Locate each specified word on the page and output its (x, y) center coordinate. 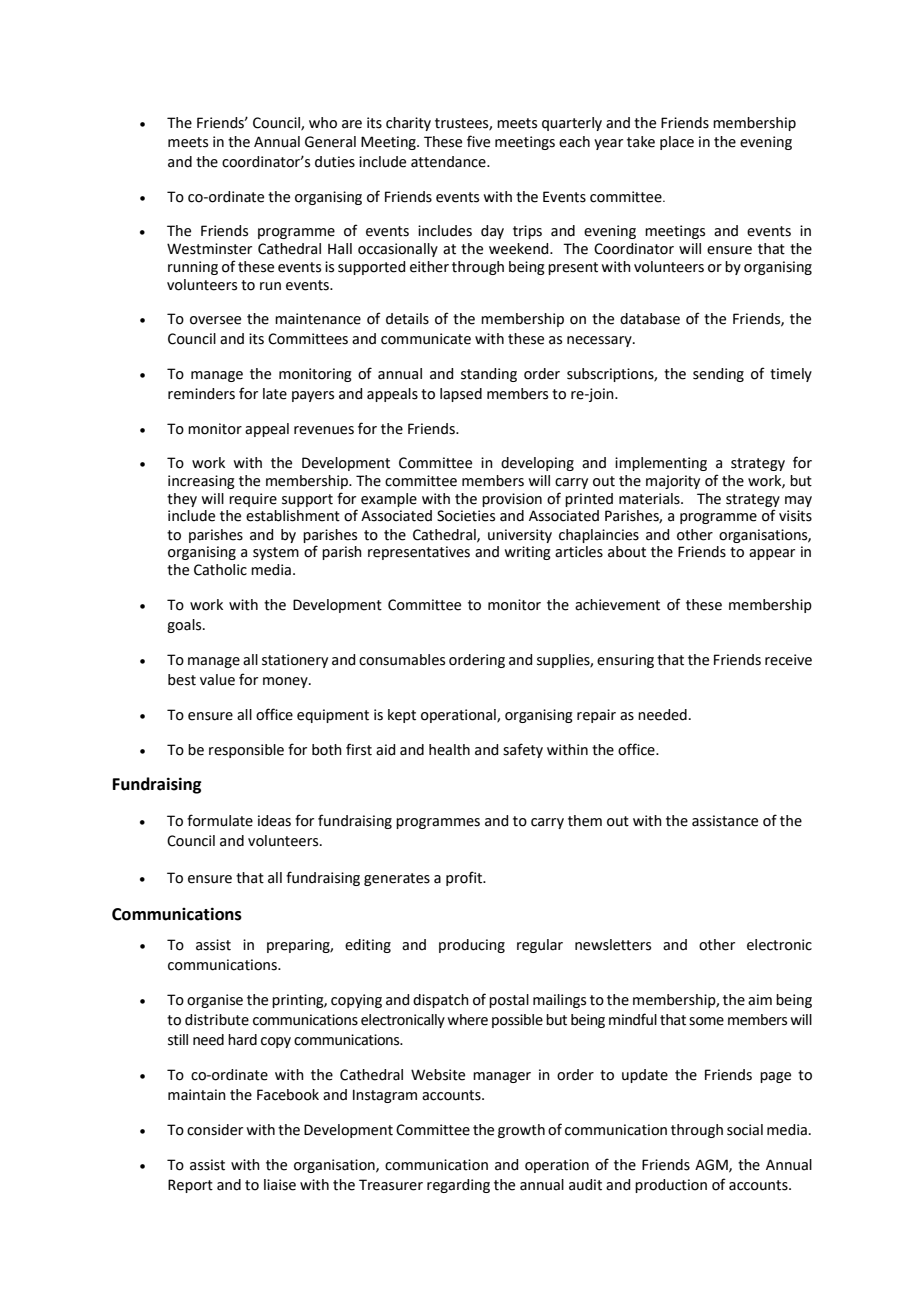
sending (718, 375)
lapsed (461, 395)
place (677, 143)
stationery (295, 661)
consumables (402, 660)
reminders (201, 394)
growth (521, 1131)
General (330, 142)
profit (465, 878)
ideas (274, 821)
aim (760, 1000)
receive (788, 660)
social (745, 1130)
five (478, 141)
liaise (280, 1185)
